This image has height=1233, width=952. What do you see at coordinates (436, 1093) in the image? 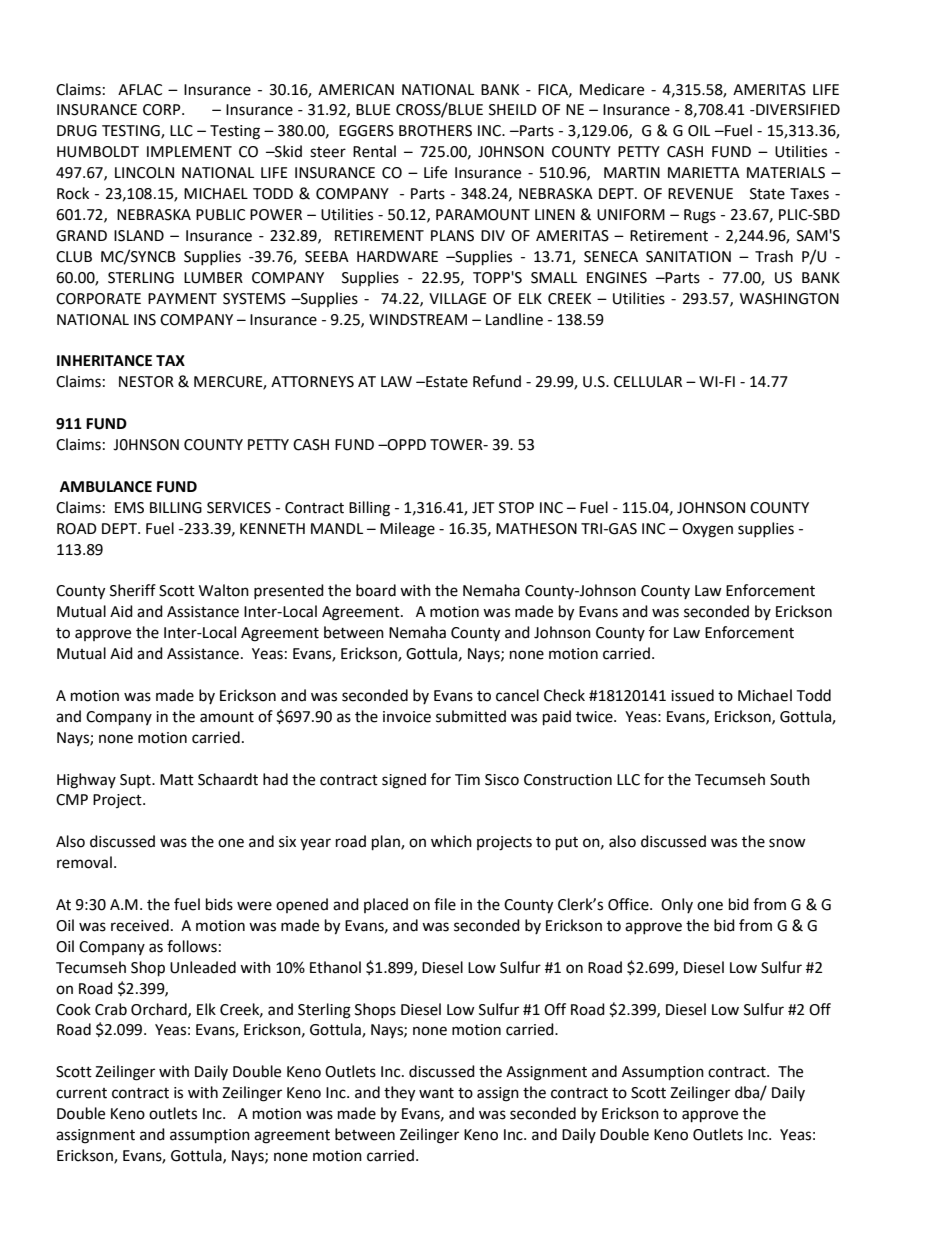
I see `want` at bounding box center [436, 1093].
